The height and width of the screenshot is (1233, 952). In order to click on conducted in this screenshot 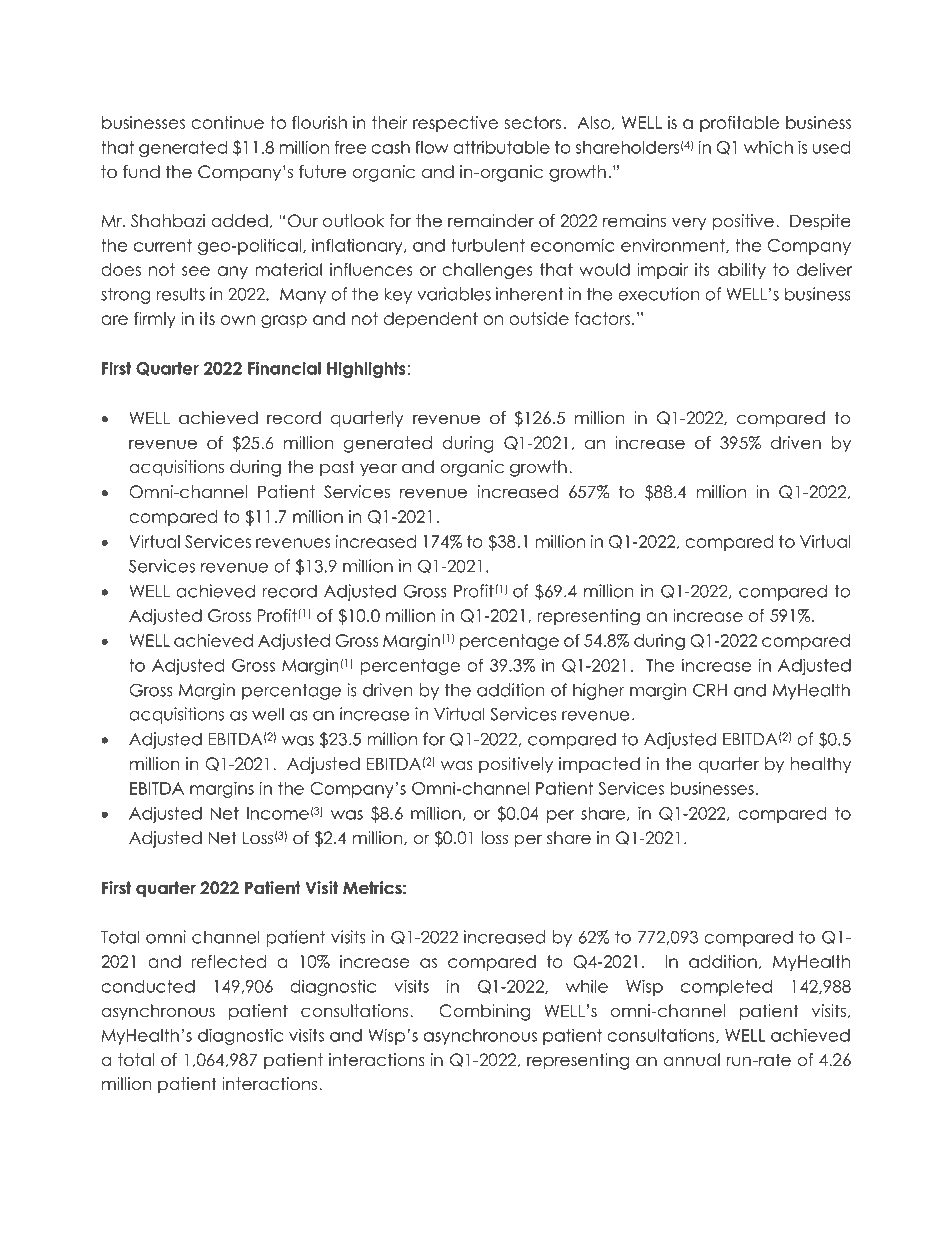, I will do `click(148, 986)`.
